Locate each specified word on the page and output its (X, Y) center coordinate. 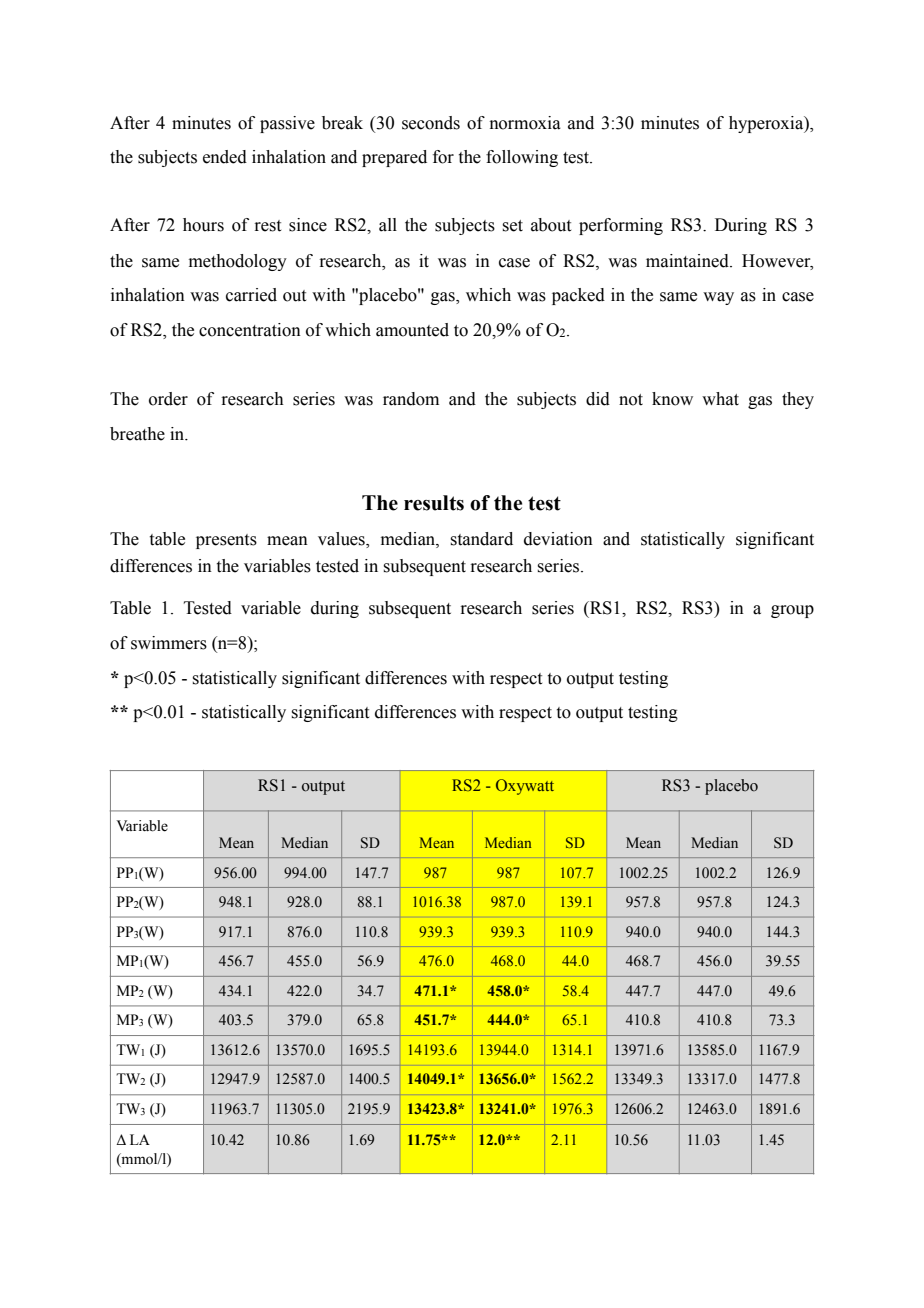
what (720, 399)
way (718, 298)
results (434, 503)
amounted (412, 330)
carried (251, 295)
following (522, 158)
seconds (431, 123)
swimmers (169, 643)
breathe (137, 434)
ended (225, 157)
